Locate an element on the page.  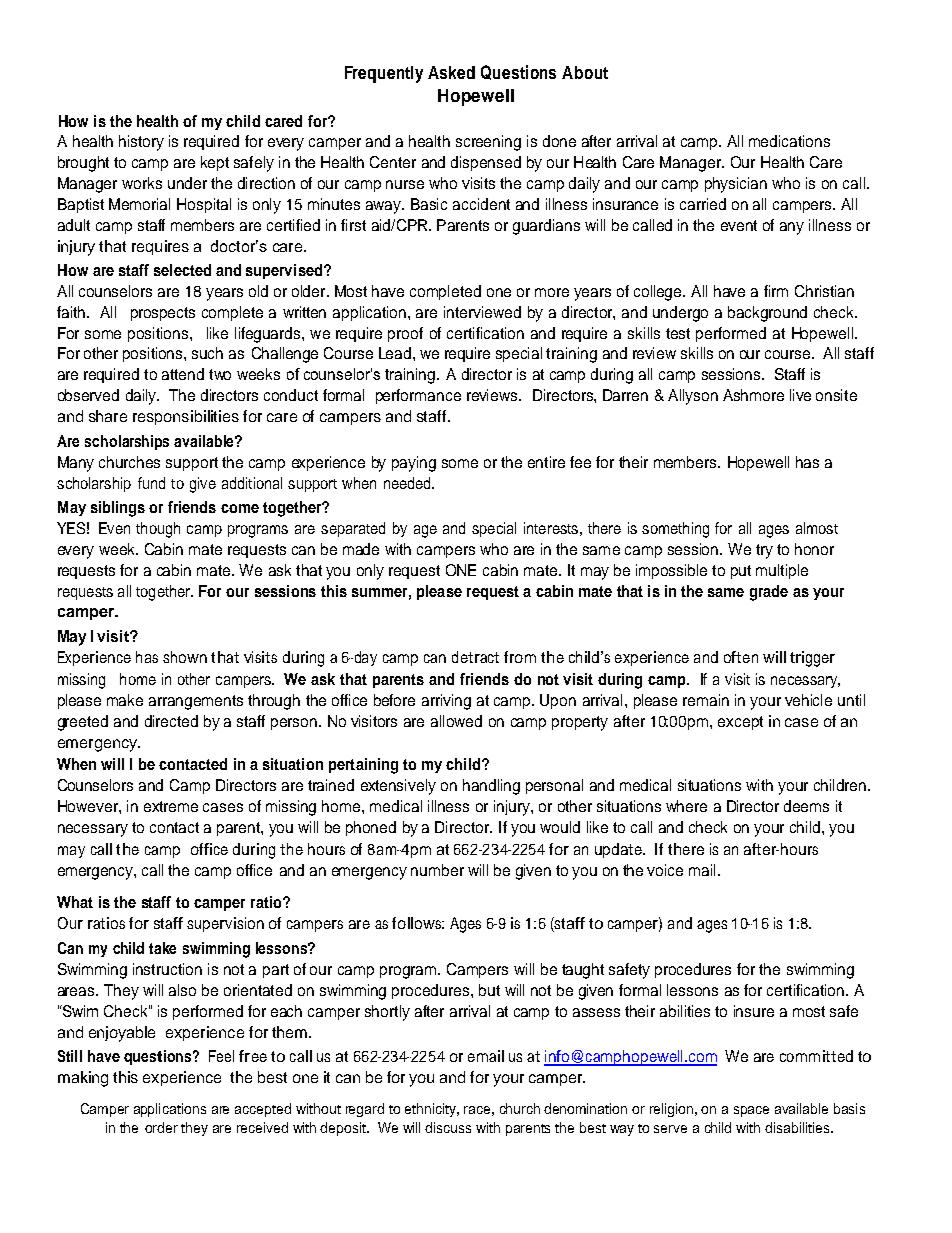
order is located at coordinates (161, 1127).
